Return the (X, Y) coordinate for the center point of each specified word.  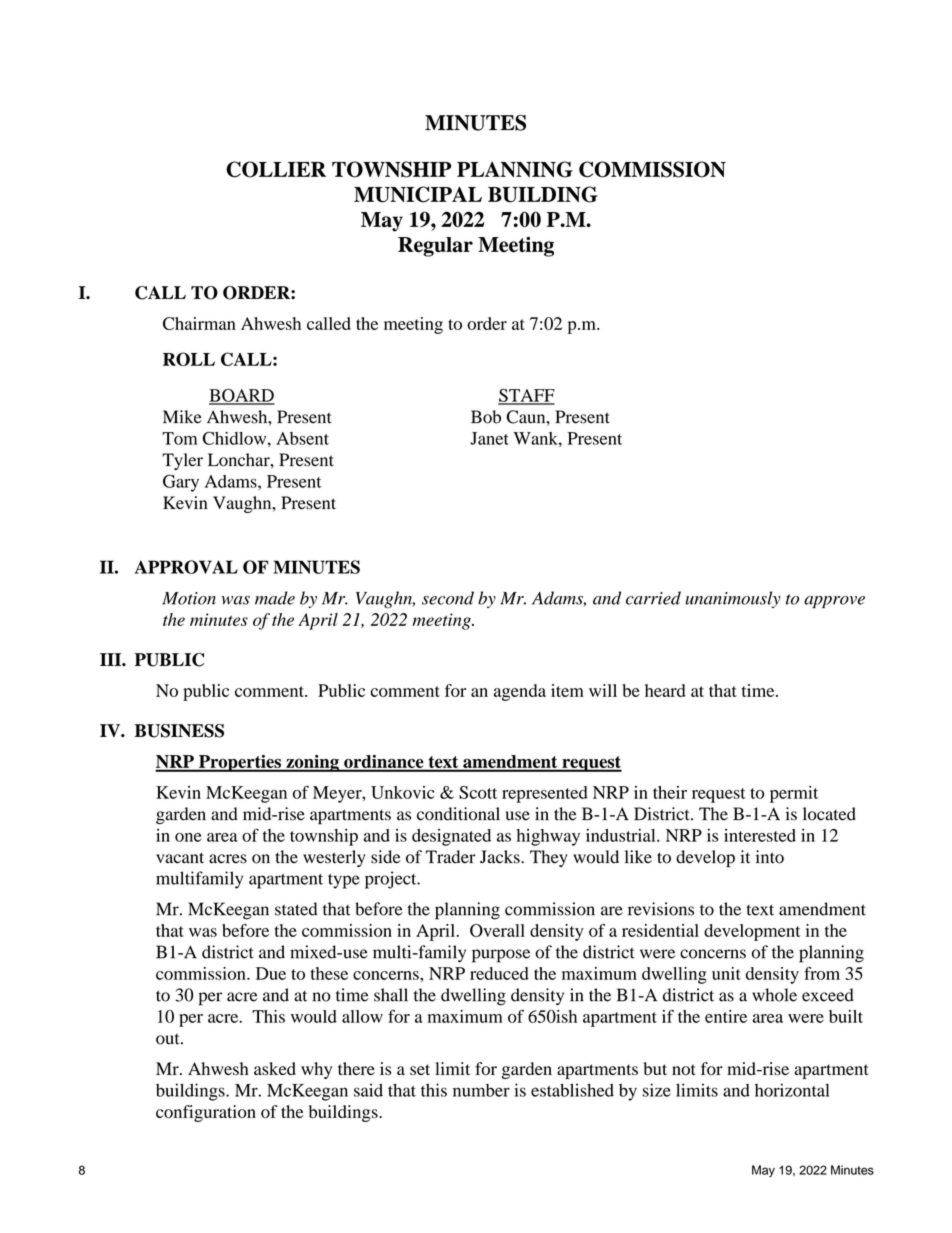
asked (275, 1068)
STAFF (526, 396)
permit (794, 794)
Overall (497, 930)
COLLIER (276, 169)
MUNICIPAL (418, 194)
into (770, 857)
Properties (239, 763)
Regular (435, 247)
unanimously (733, 599)
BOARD (242, 396)
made (275, 598)
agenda (520, 692)
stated (296, 909)
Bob (486, 417)
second (448, 598)
